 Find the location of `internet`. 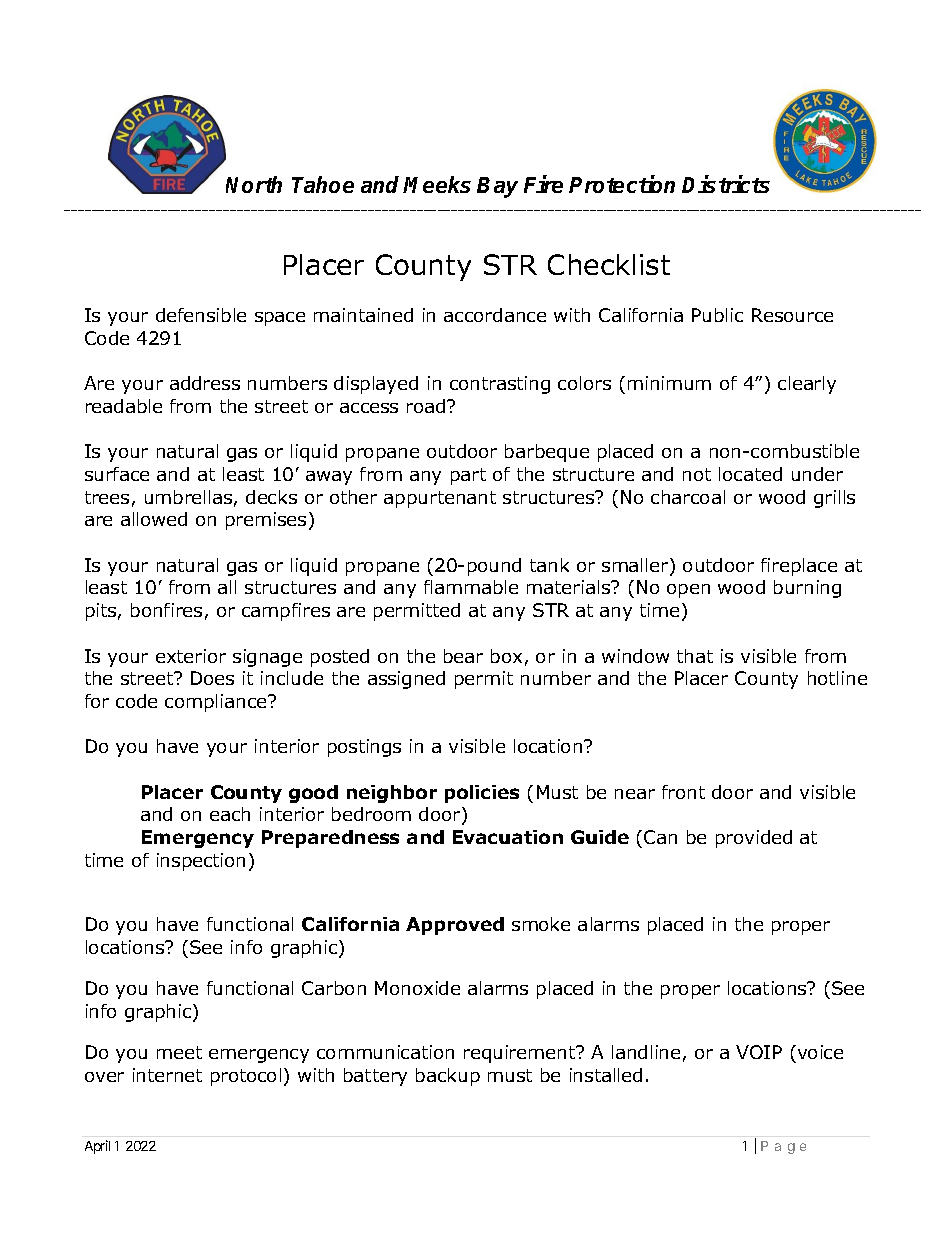

internet is located at coordinates (167, 1075).
